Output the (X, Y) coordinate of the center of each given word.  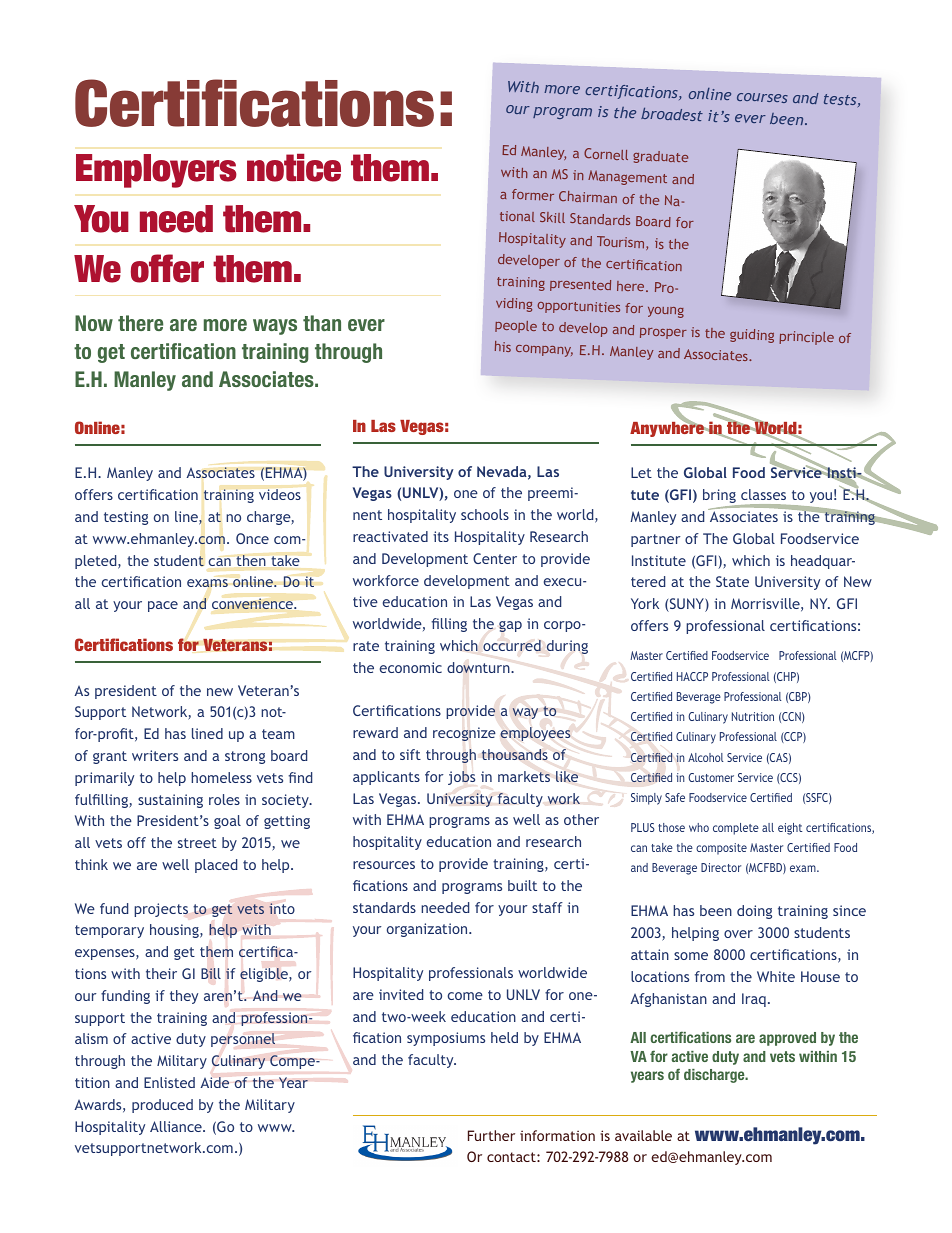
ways (275, 327)
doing (754, 912)
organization (428, 930)
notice (294, 168)
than (322, 323)
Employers (156, 171)
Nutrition (753, 716)
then (251, 560)
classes (763, 494)
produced (162, 1106)
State (732, 581)
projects (161, 910)
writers (155, 755)
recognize (464, 734)
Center (495, 558)
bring (720, 497)
